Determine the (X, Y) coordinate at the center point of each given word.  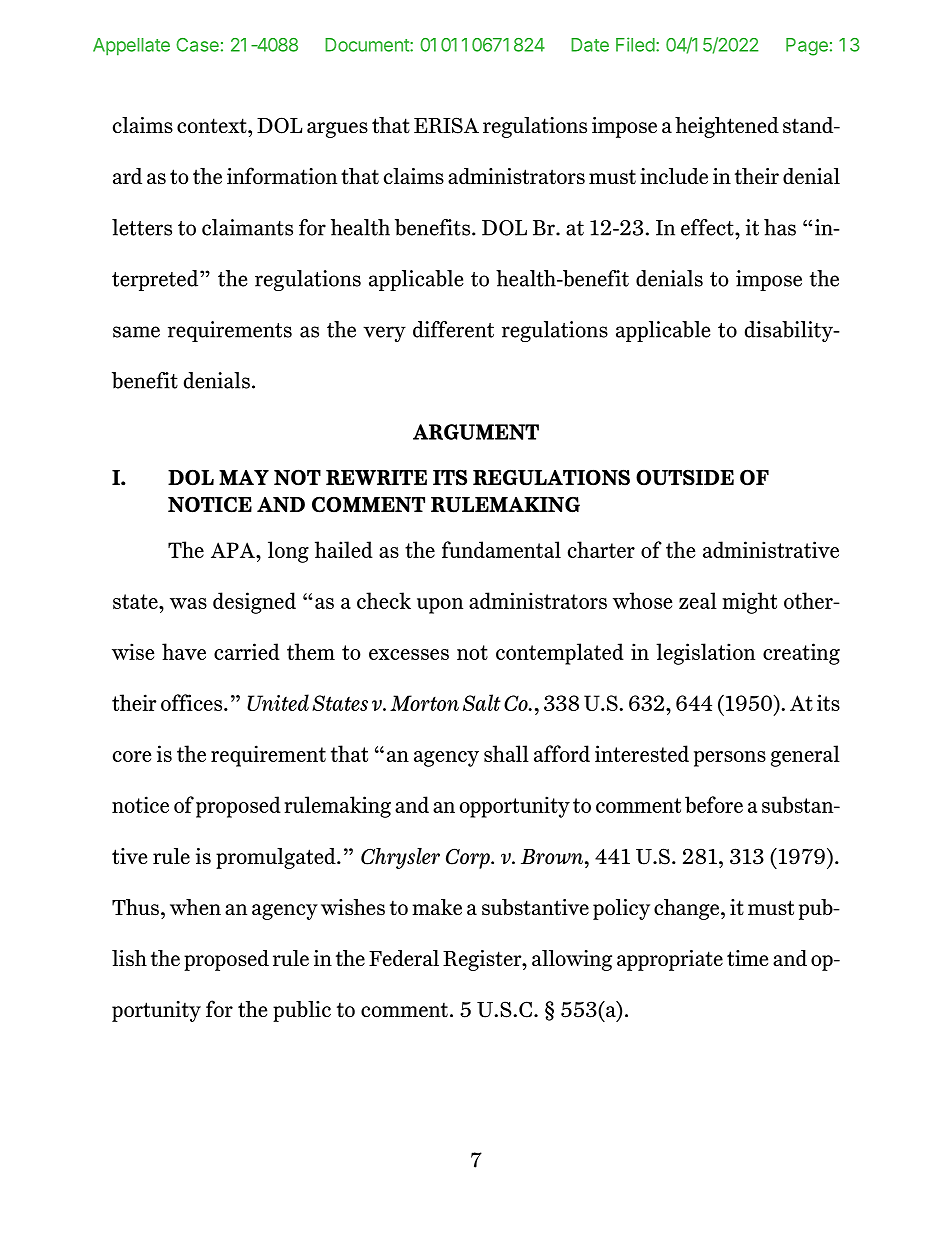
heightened (727, 127)
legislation (705, 654)
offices (193, 702)
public (302, 1011)
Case (197, 45)
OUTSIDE (685, 477)
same (136, 332)
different (453, 329)
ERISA (446, 125)
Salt (482, 702)
